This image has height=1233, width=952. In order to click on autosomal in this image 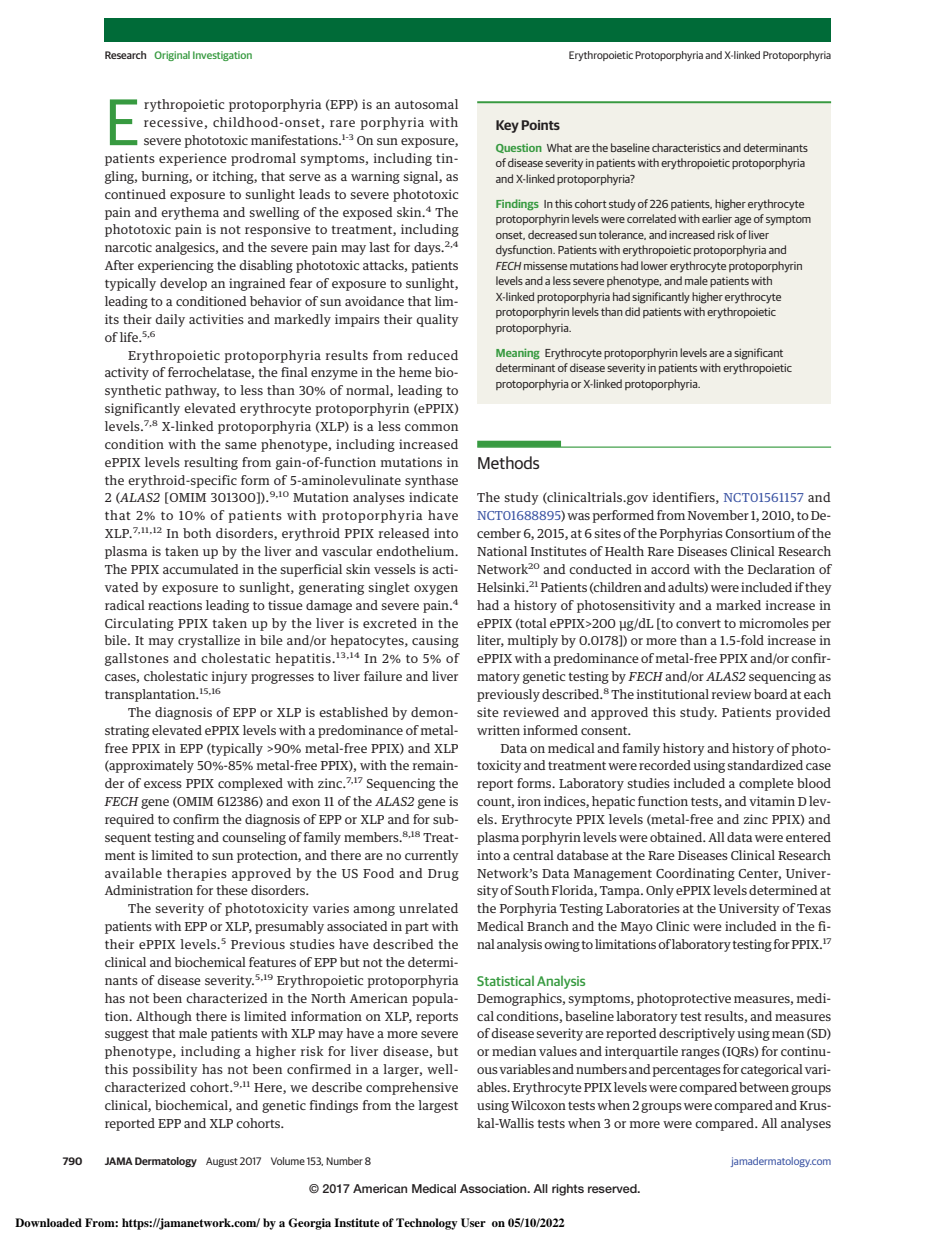, I will do `click(426, 104)`.
